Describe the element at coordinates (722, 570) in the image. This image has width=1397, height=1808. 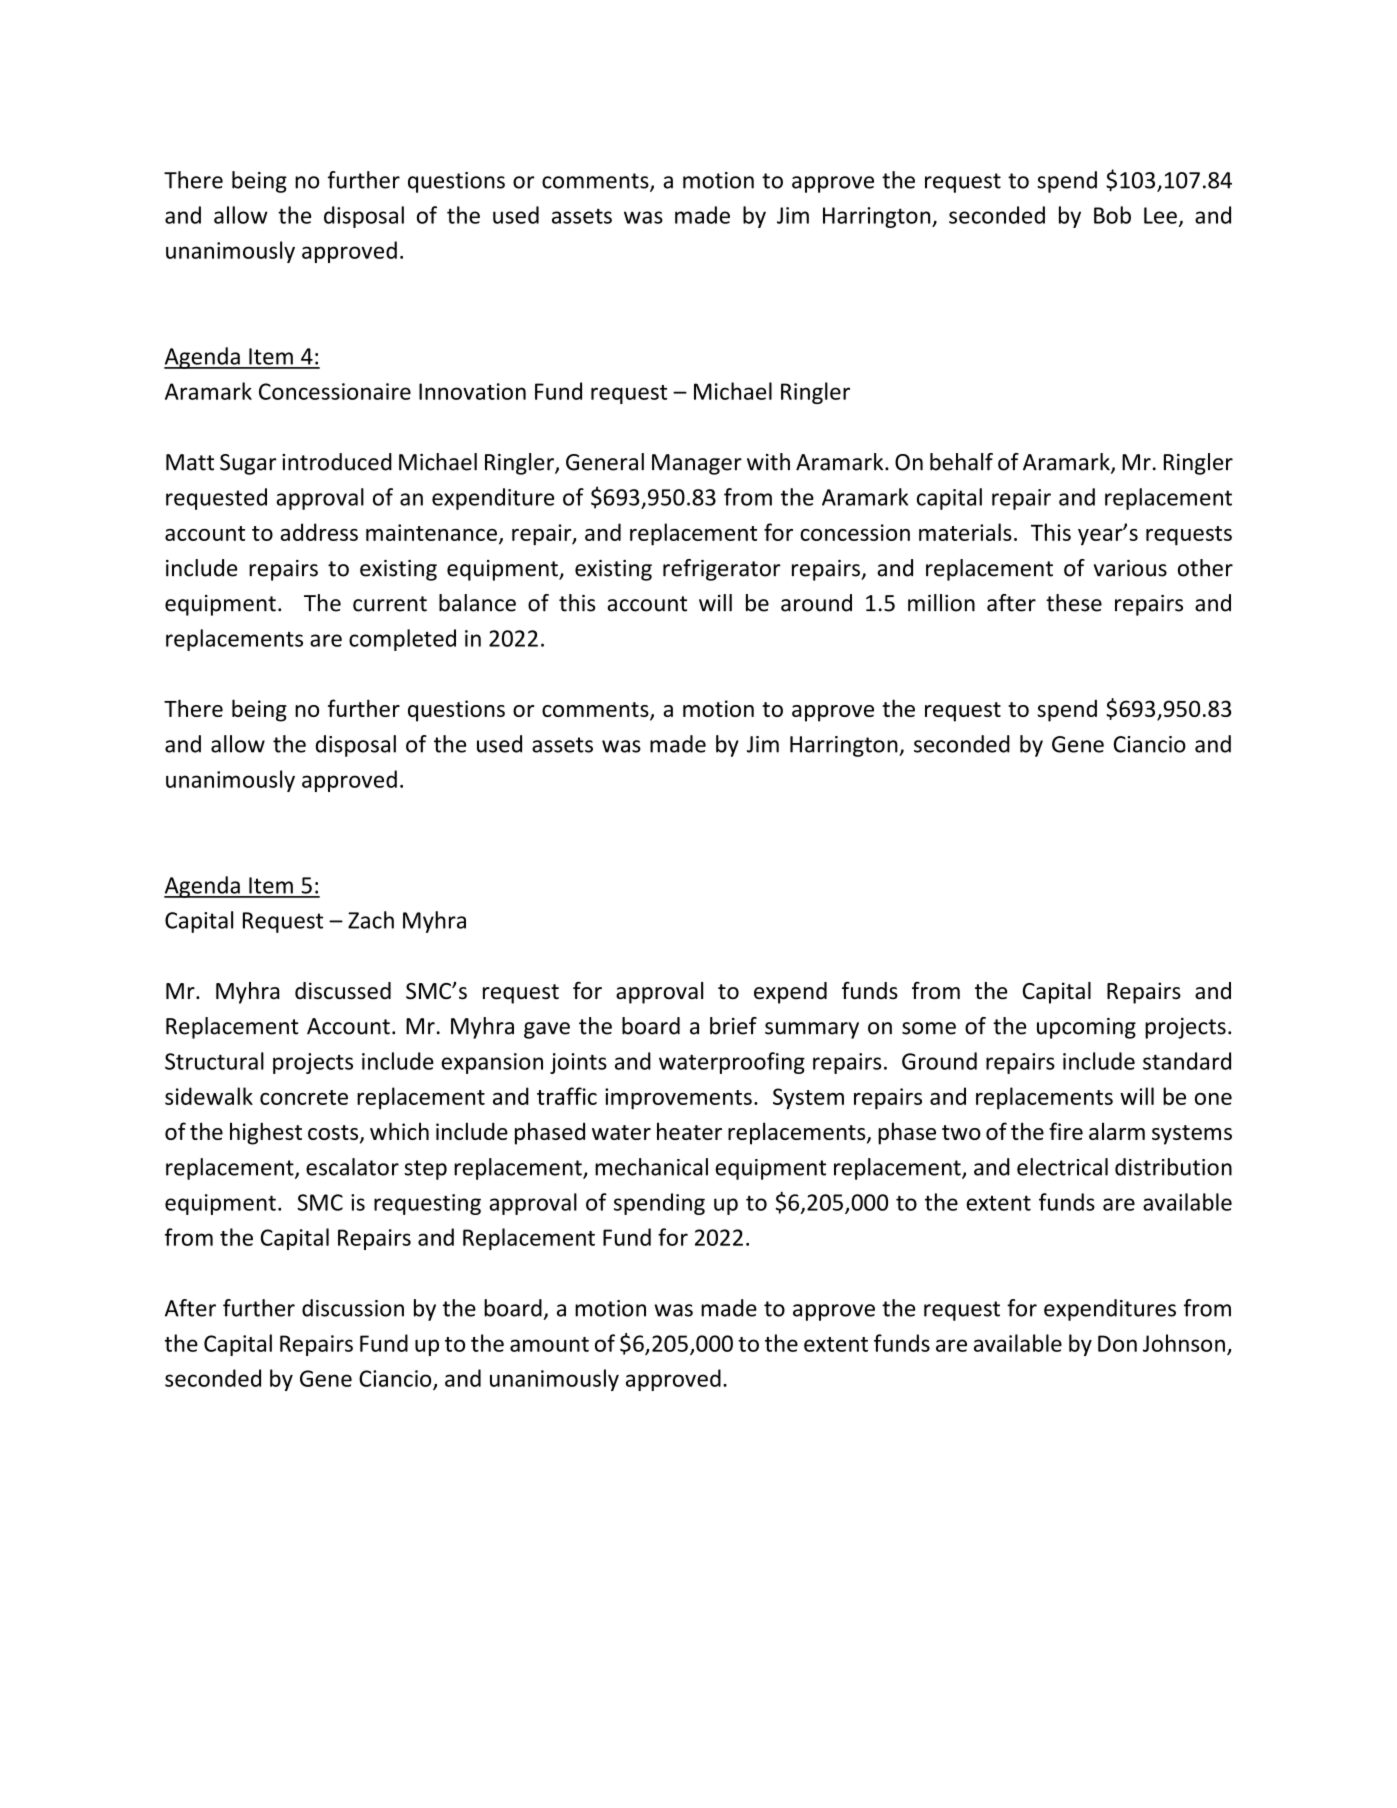
I see `refrigerator` at that location.
